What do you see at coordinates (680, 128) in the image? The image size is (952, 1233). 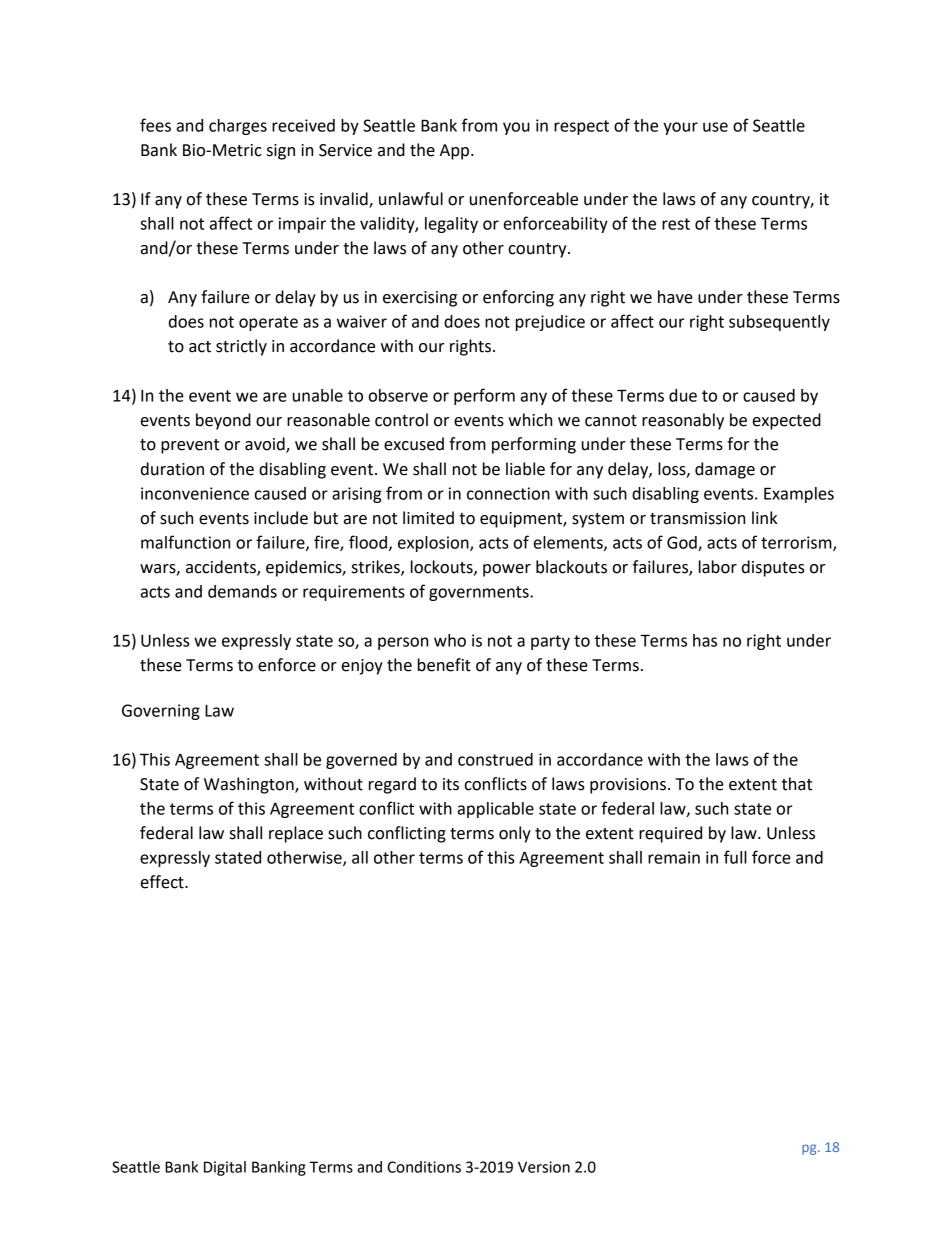 I see `your` at bounding box center [680, 128].
